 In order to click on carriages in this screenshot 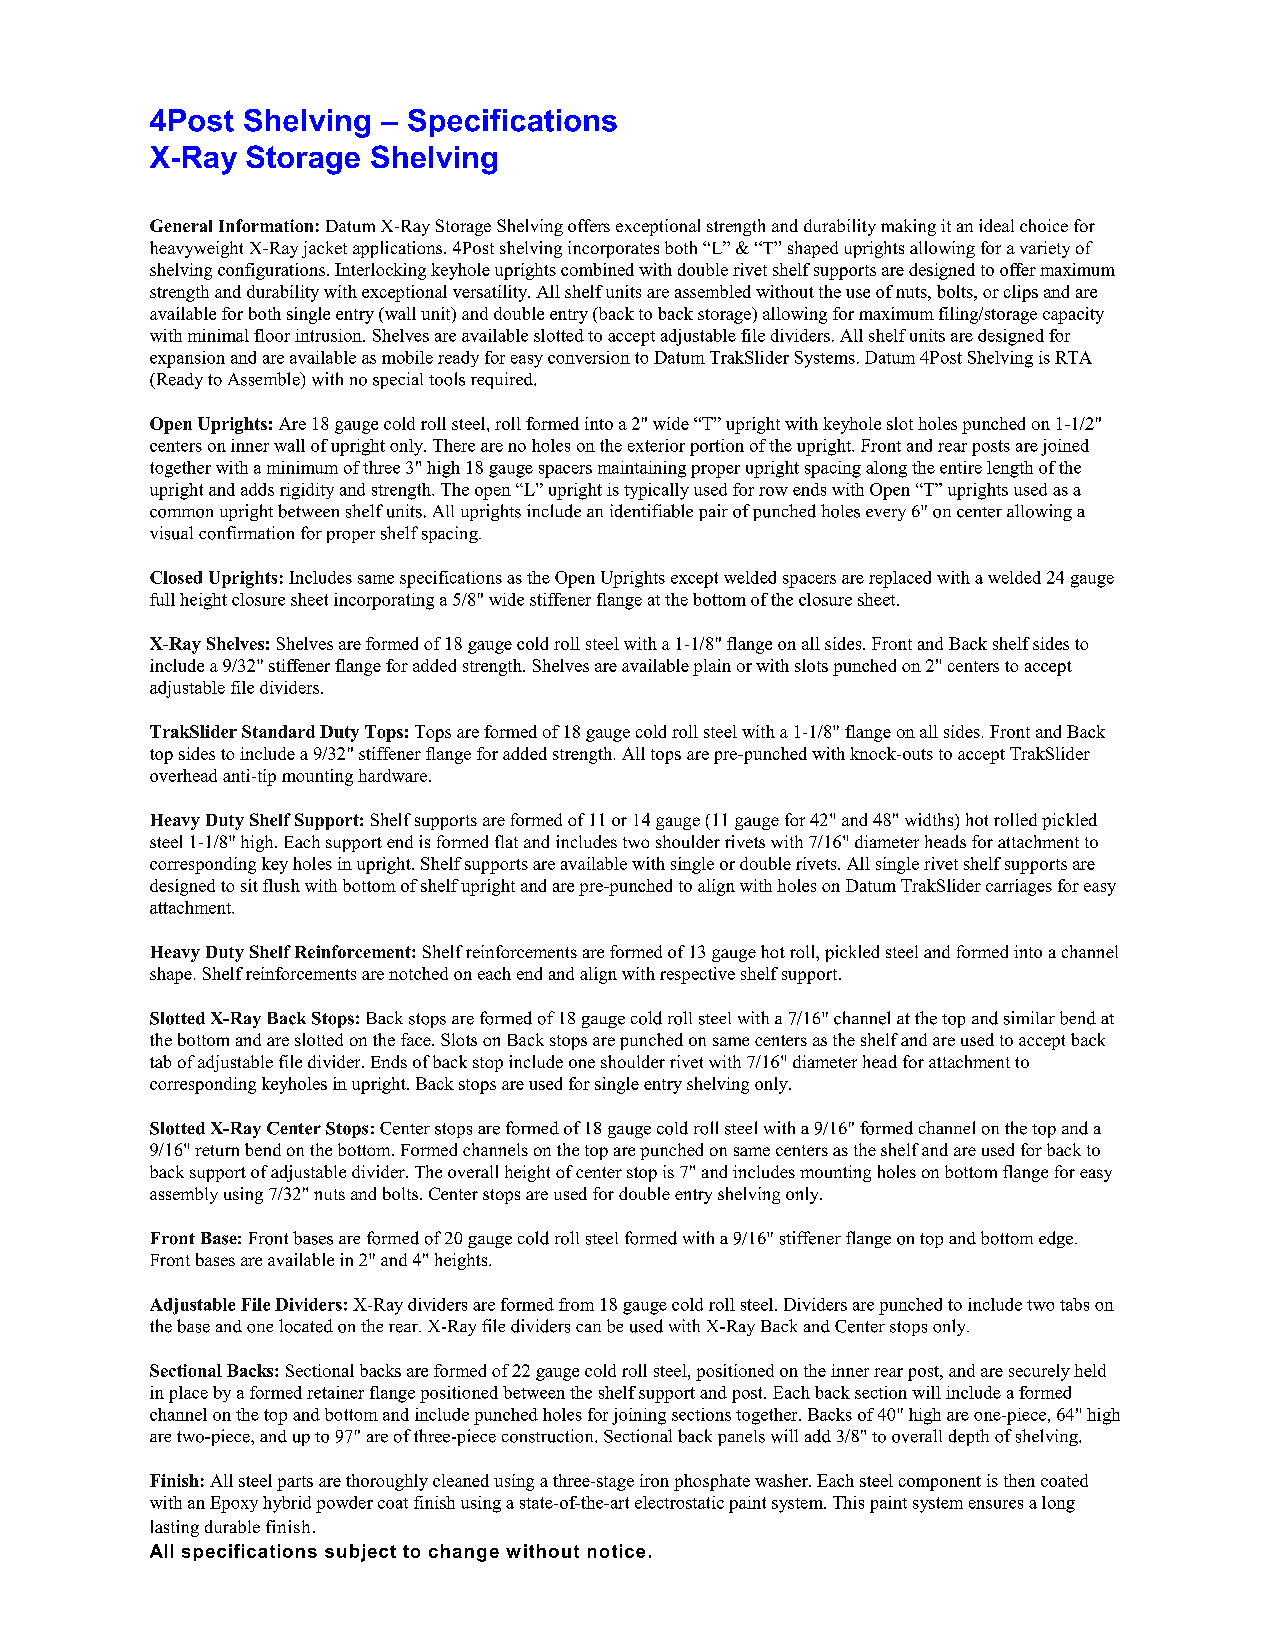, I will do `click(1019, 887)`.
